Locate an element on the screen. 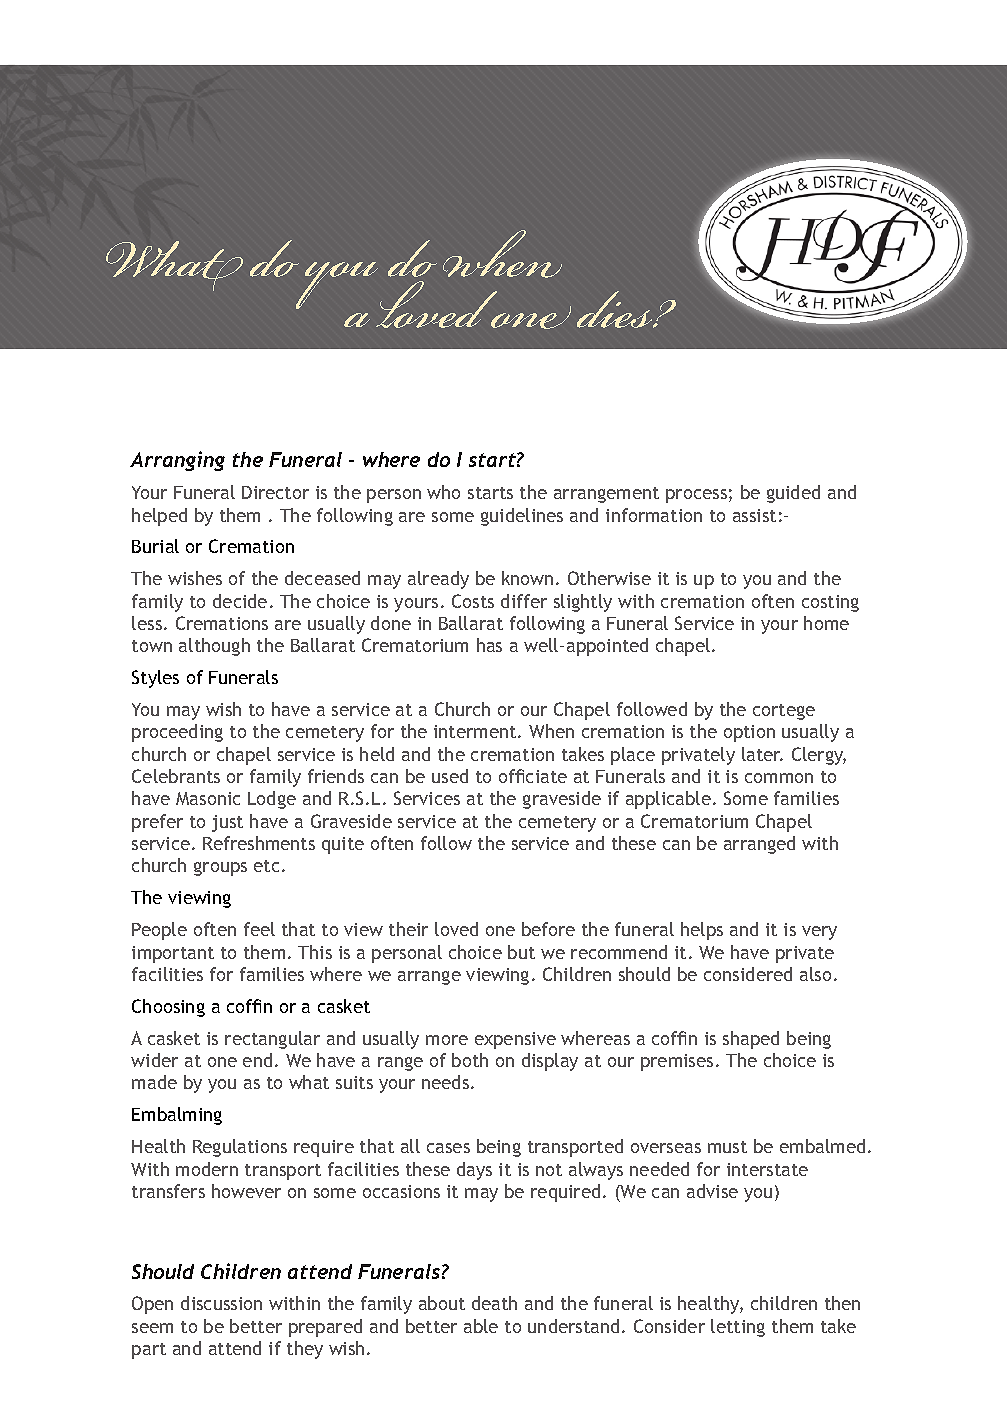  guided is located at coordinates (793, 494).
